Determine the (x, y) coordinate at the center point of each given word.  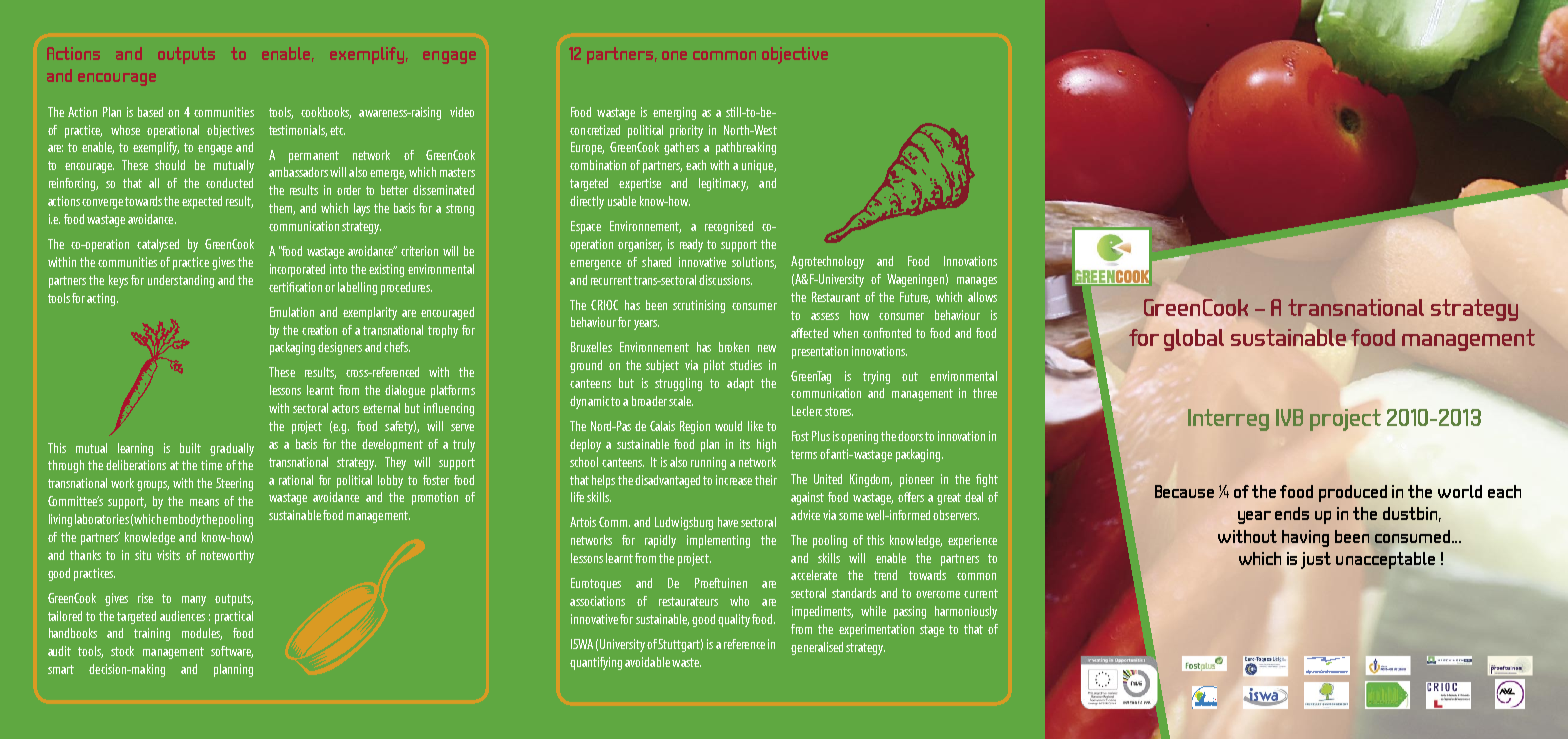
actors (345, 408)
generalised (817, 648)
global (1194, 340)
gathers (681, 148)
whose (125, 130)
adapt (740, 384)
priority (686, 131)
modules (202, 634)
